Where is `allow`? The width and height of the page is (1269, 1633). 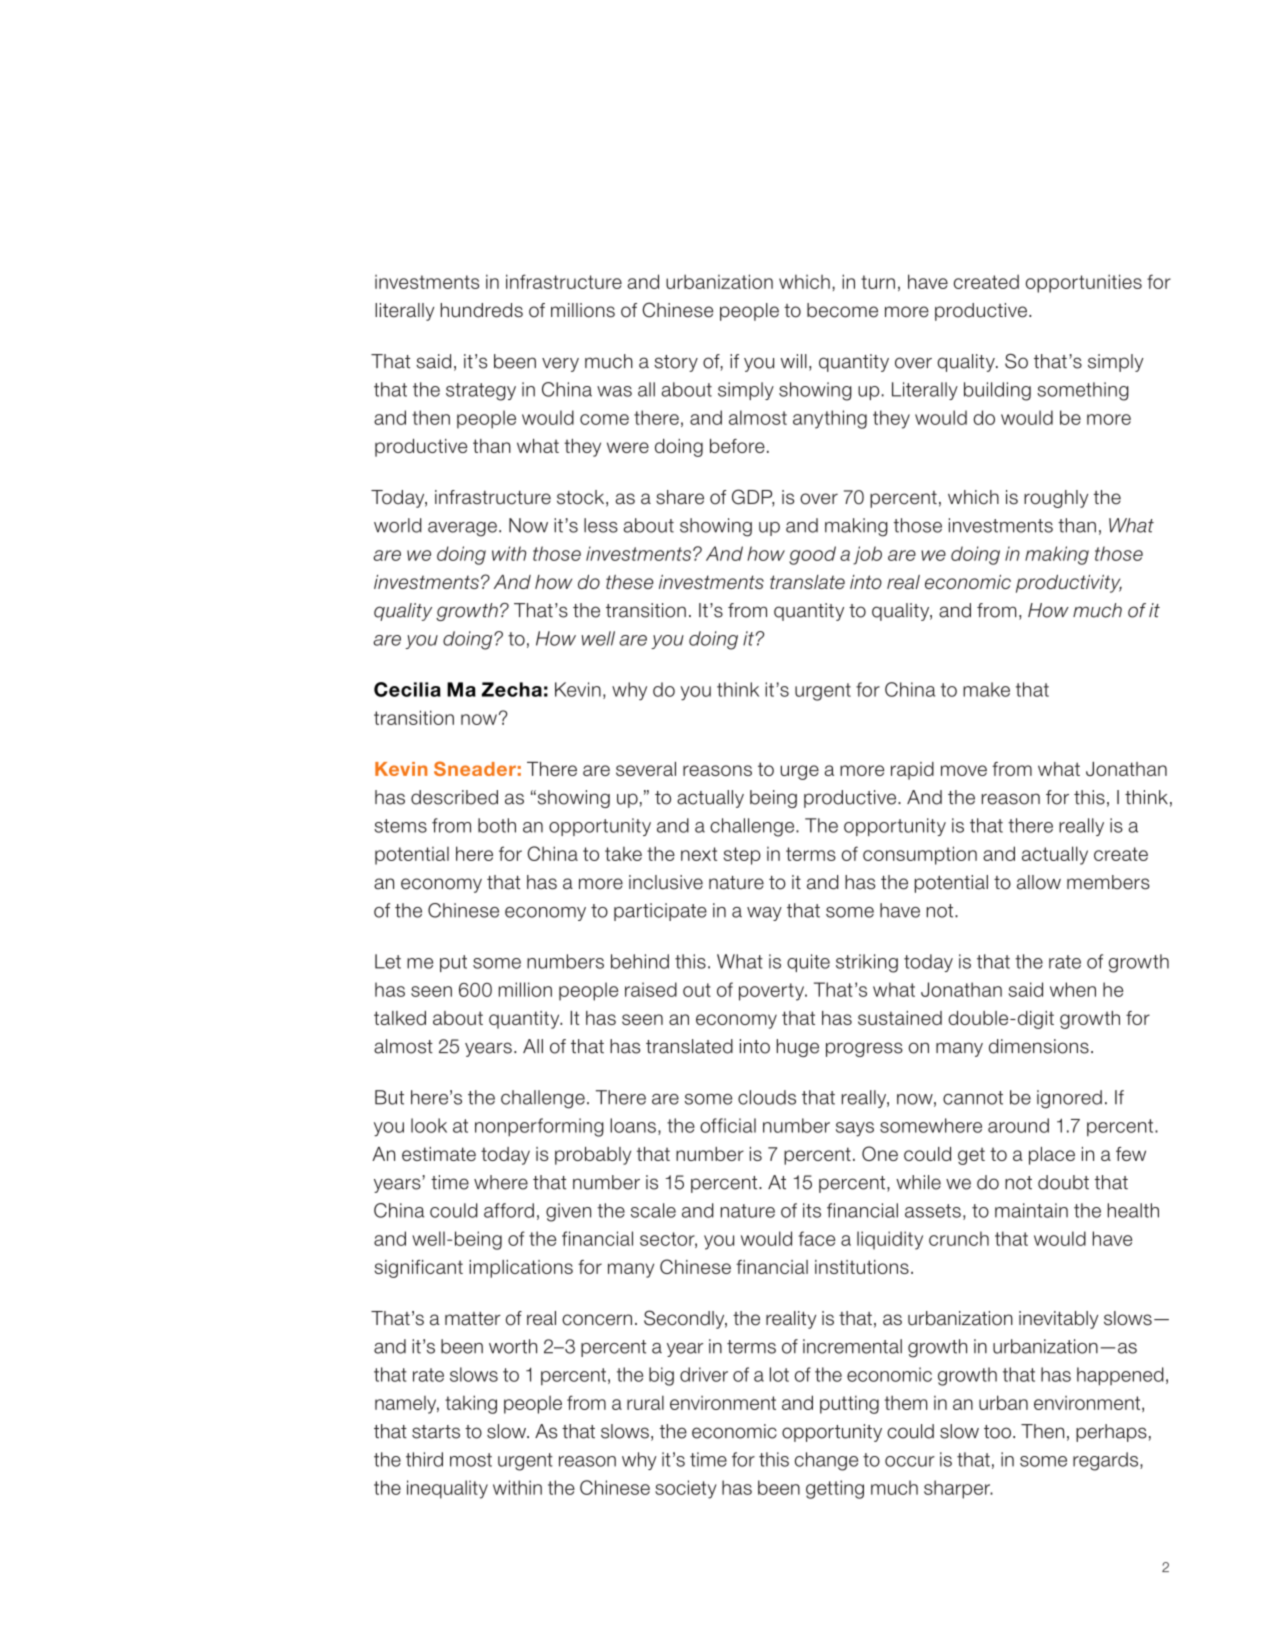
allow is located at coordinates (1039, 882).
